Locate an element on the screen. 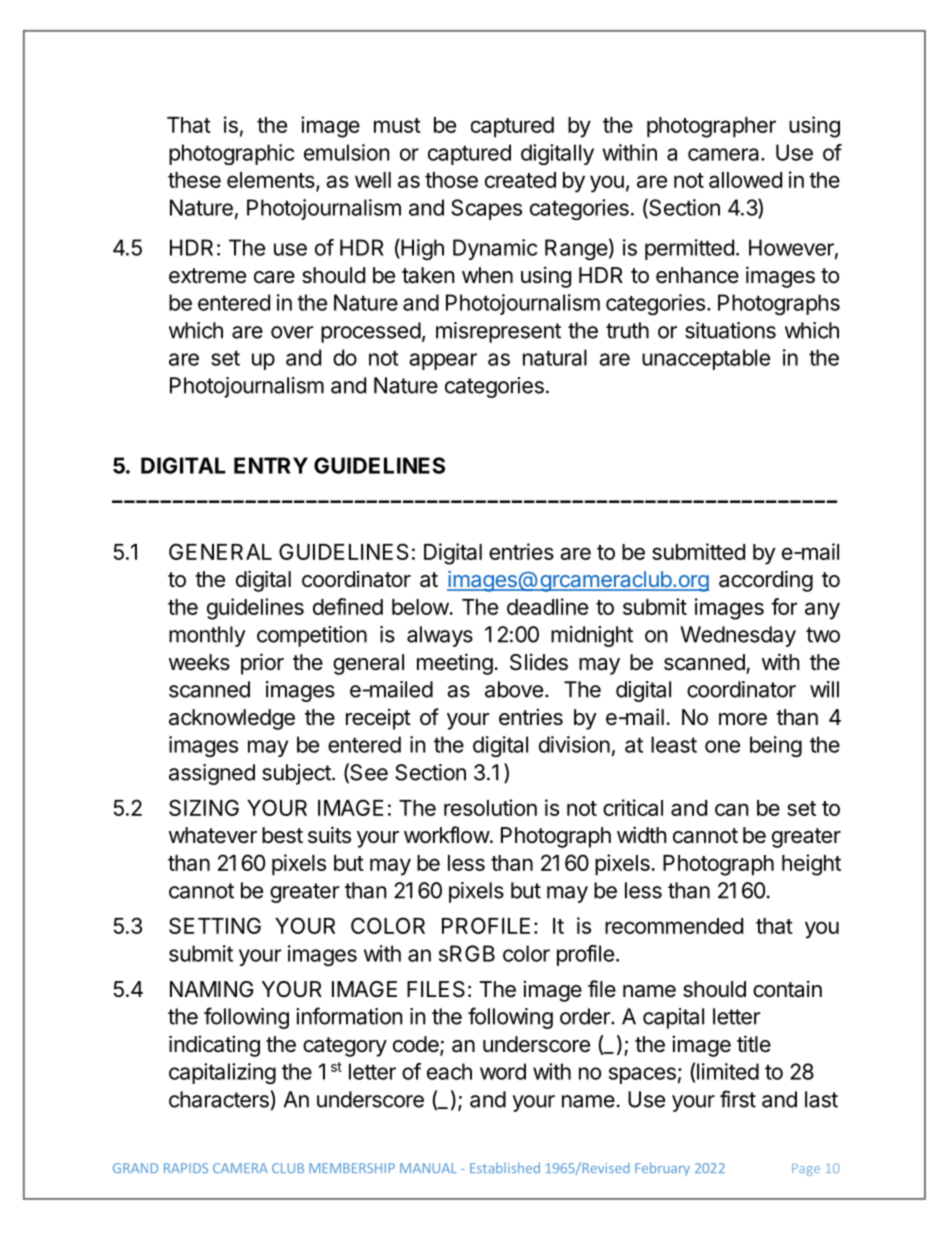  those is located at coordinates (451, 180).
